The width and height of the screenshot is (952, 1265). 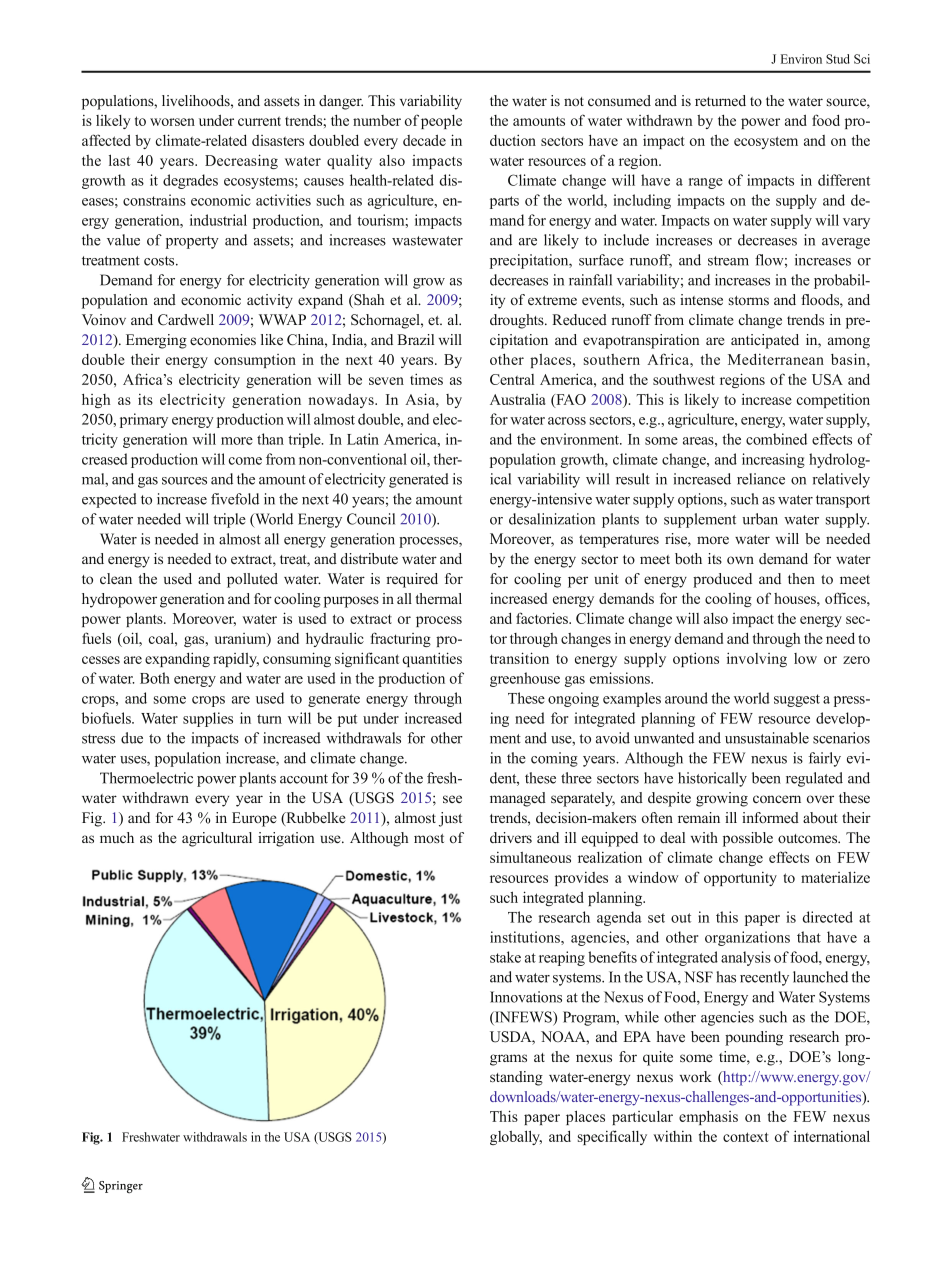 I want to click on polluted, so click(x=252, y=580).
